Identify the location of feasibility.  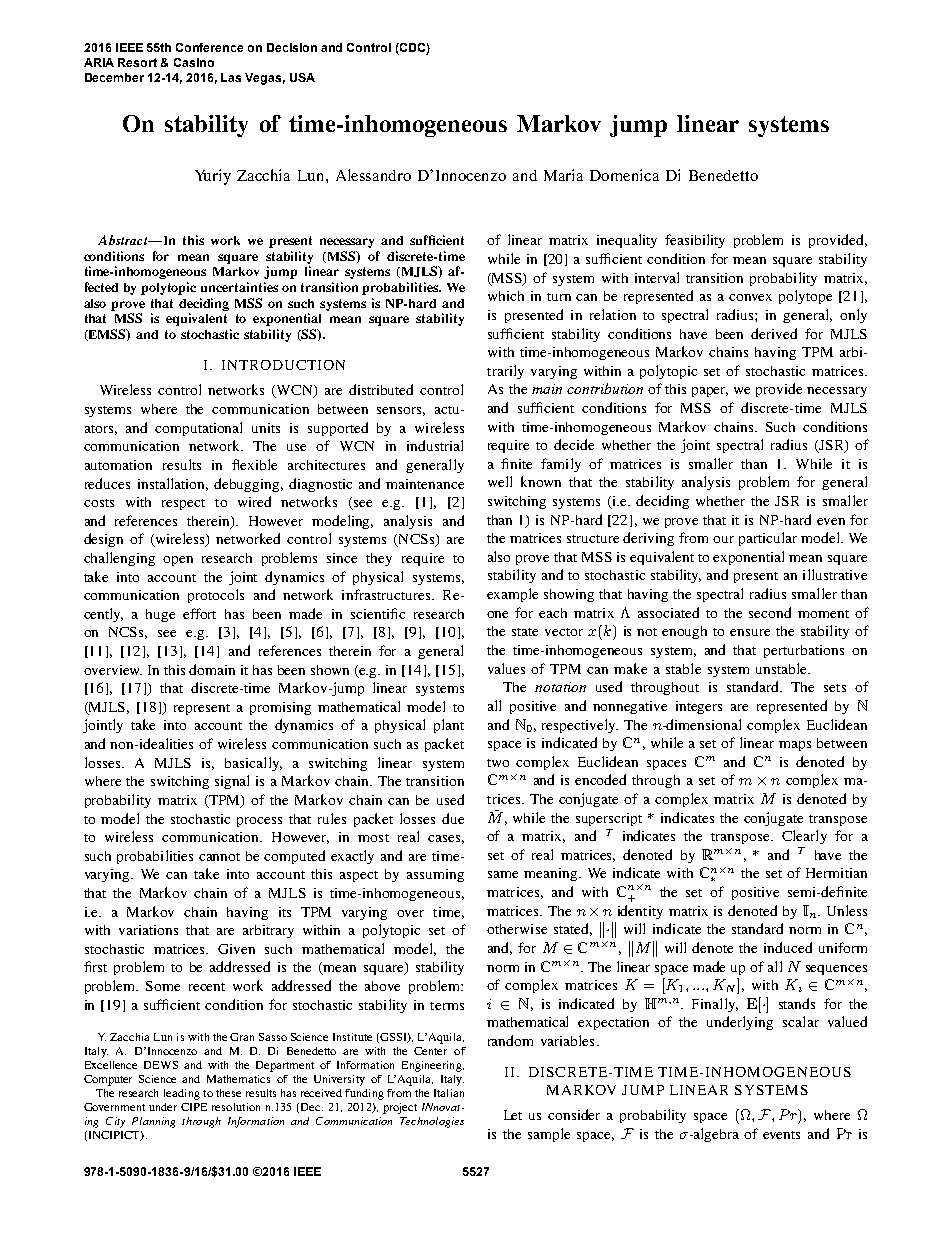
(695, 241).
